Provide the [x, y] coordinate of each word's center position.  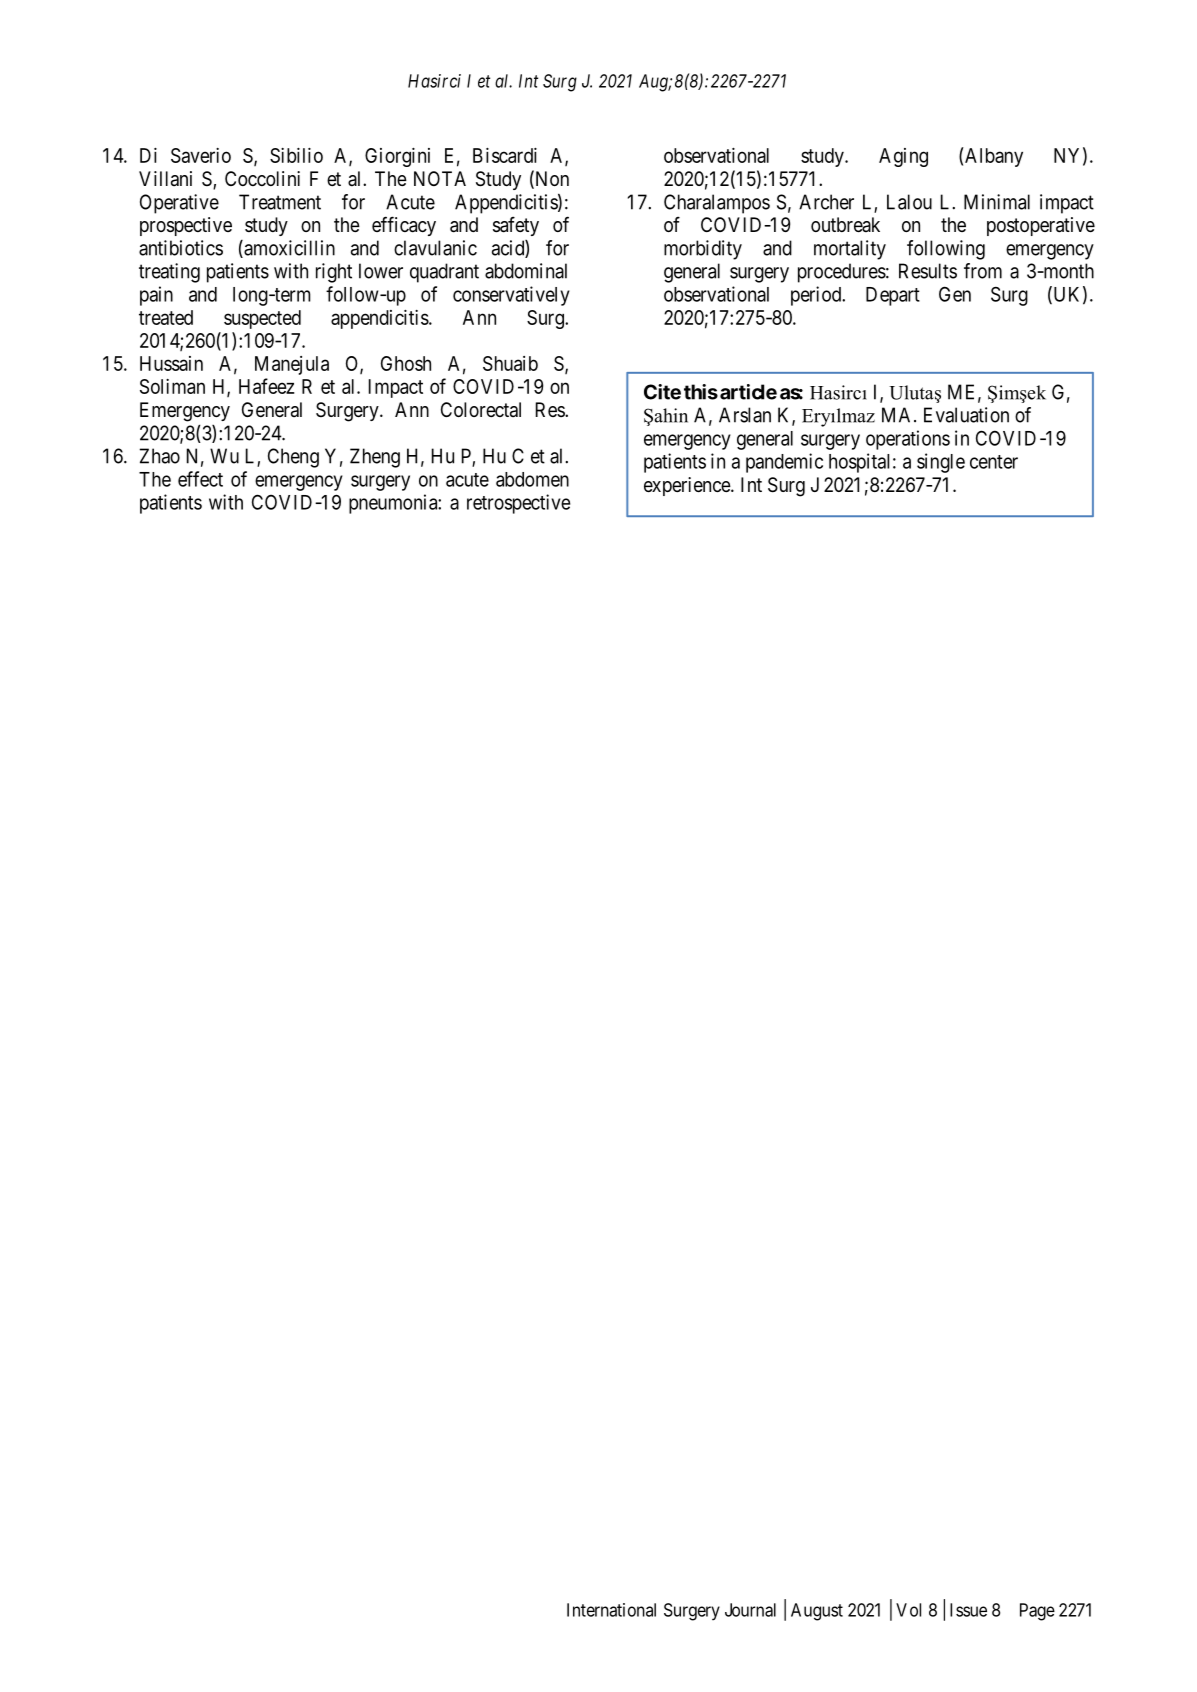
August [817, 1612]
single [941, 463]
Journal [750, 1610]
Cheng [293, 458]
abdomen [532, 479]
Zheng [375, 458]
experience [688, 486]
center [994, 462]
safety [516, 226]
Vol [908, 1610]
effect [200, 479]
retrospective [518, 504]
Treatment [280, 202]
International [611, 1610]
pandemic [784, 463]
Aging [903, 157]
